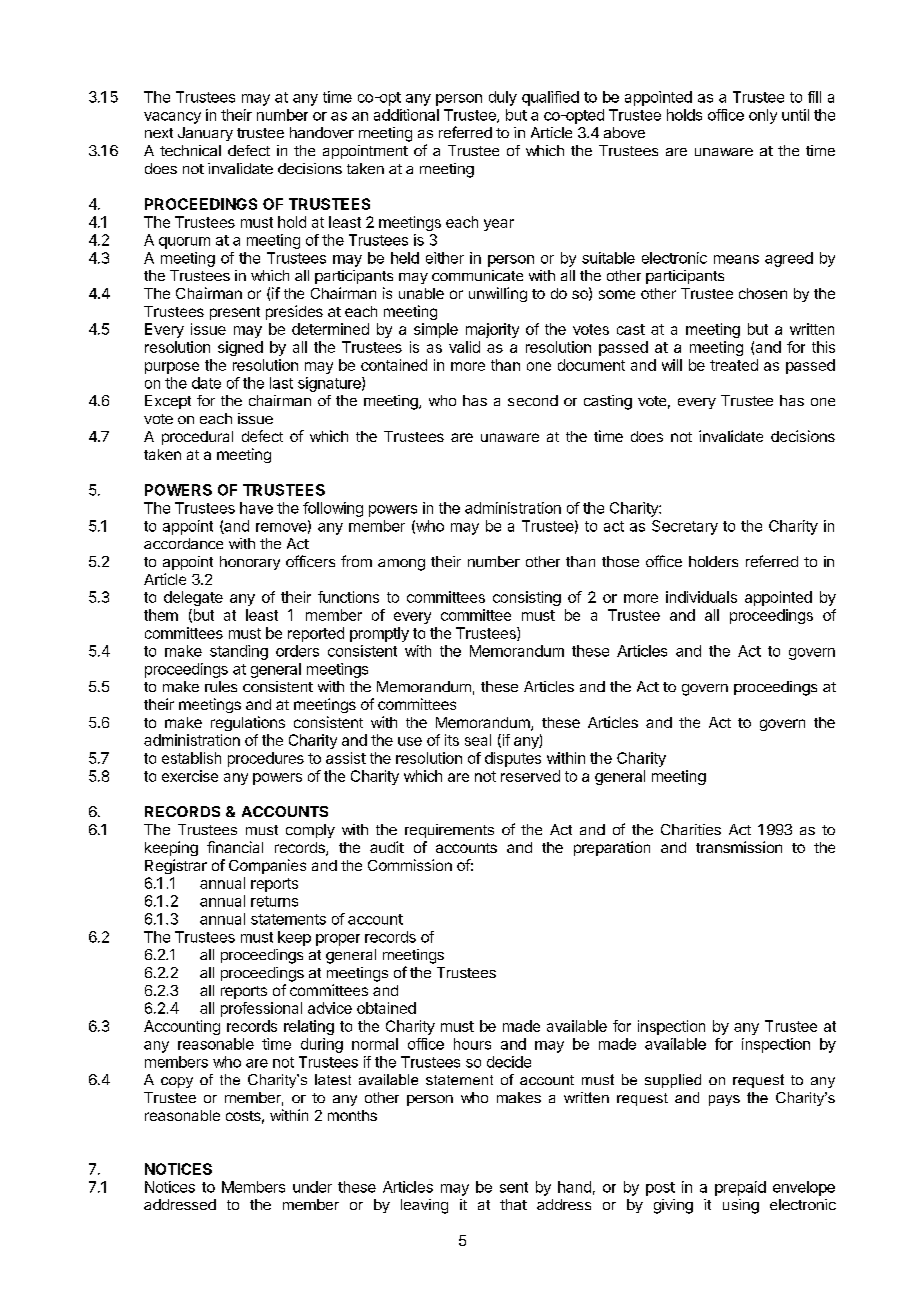  What do you see at coordinates (235, 847) in the screenshot?
I see `financial` at bounding box center [235, 847].
